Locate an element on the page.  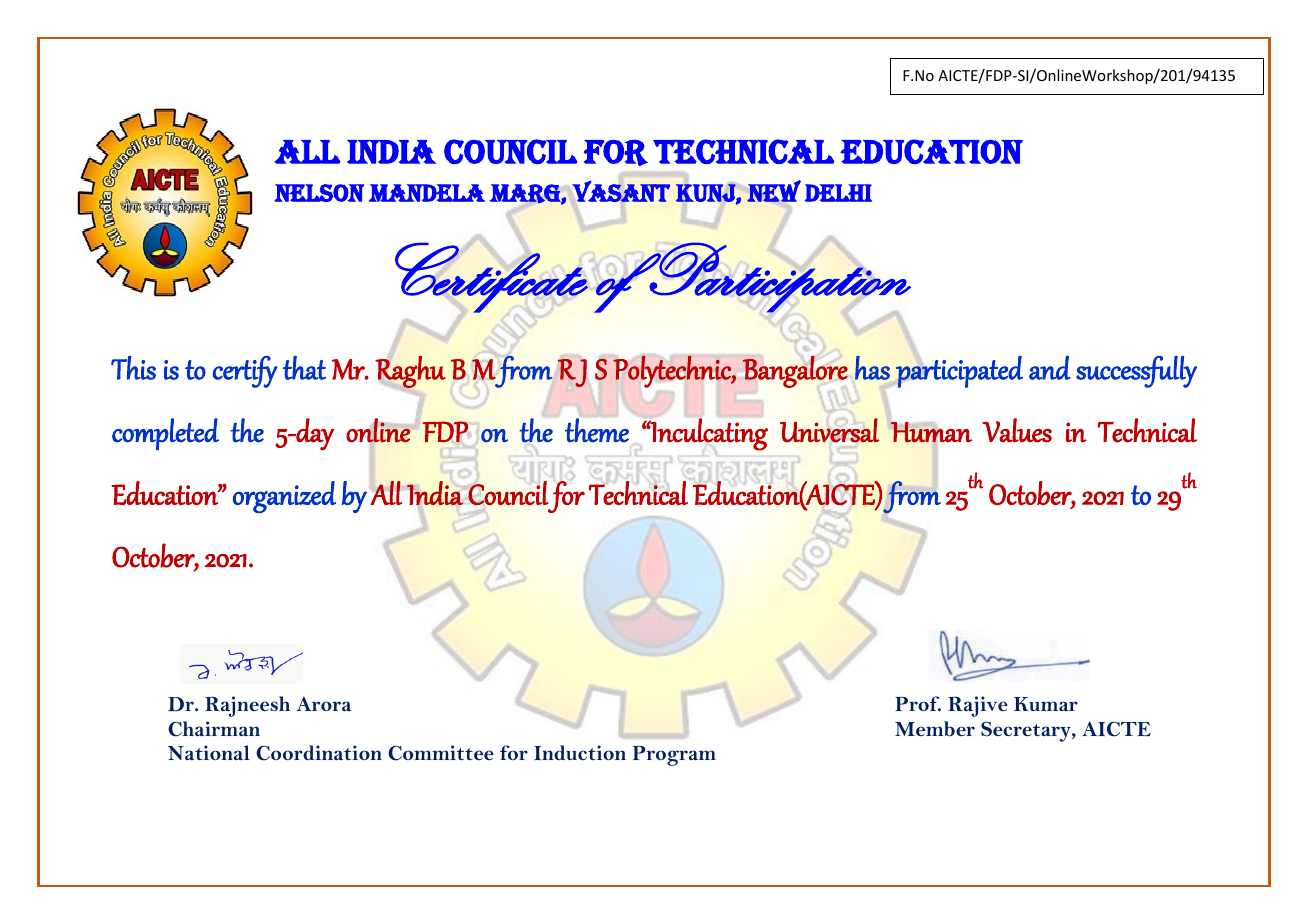
Program is located at coordinates (674, 756).
